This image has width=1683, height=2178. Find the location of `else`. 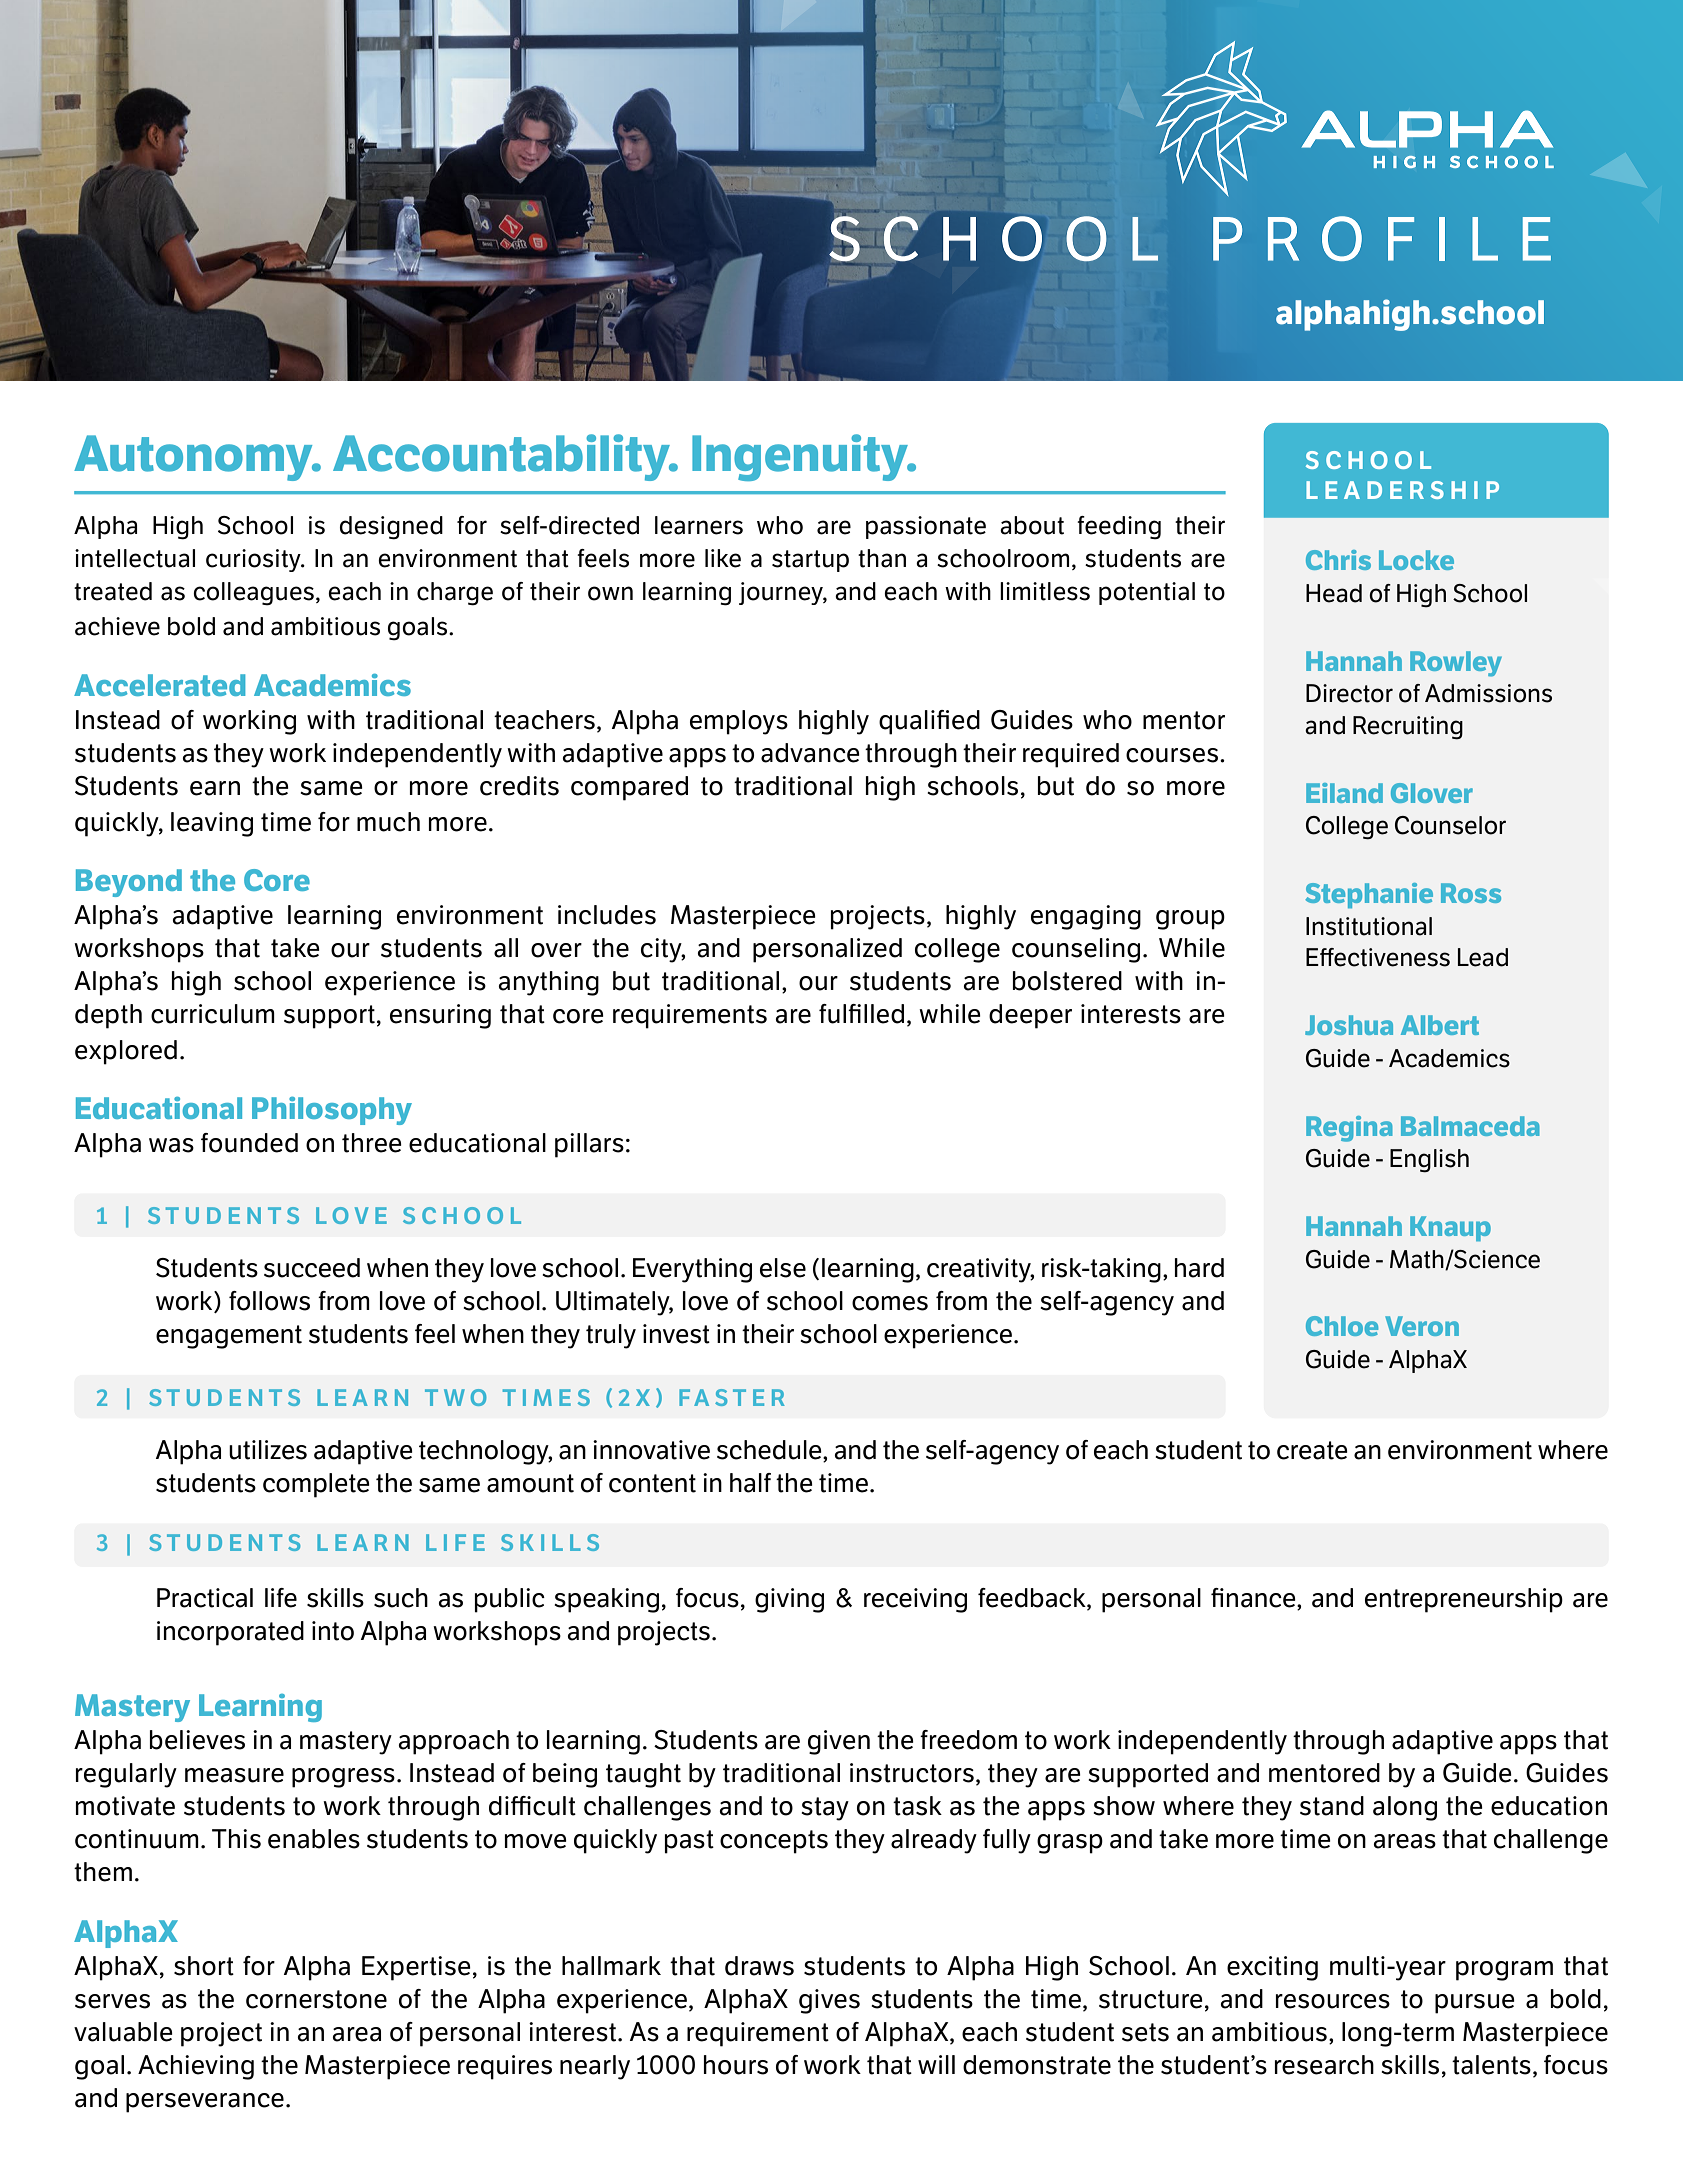

else is located at coordinates (783, 1268).
